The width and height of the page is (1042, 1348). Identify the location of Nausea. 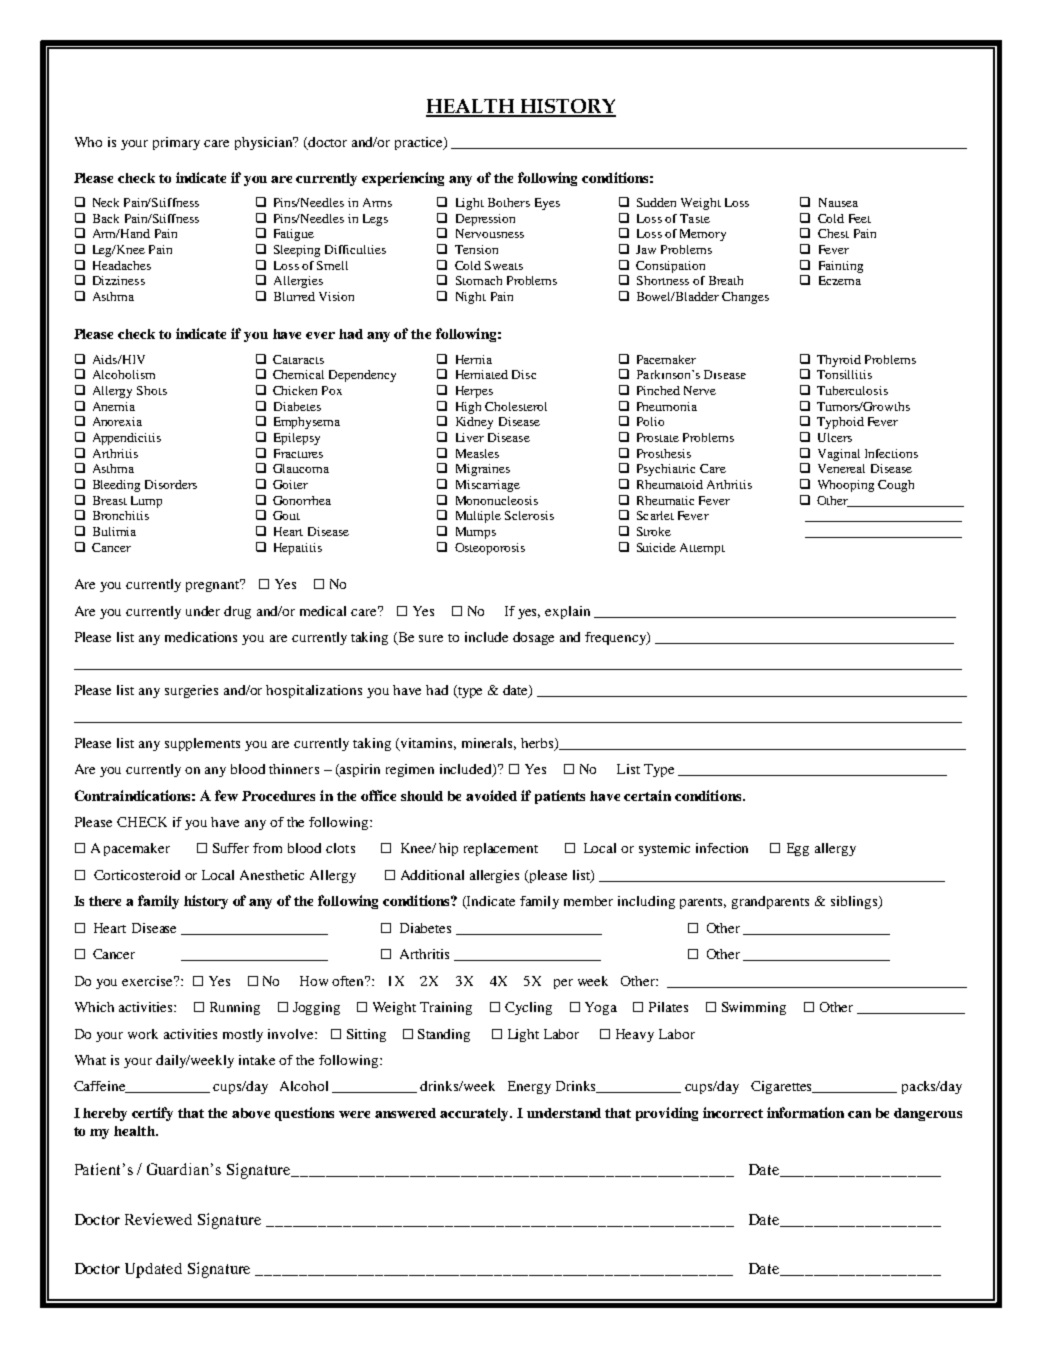
(838, 202).
